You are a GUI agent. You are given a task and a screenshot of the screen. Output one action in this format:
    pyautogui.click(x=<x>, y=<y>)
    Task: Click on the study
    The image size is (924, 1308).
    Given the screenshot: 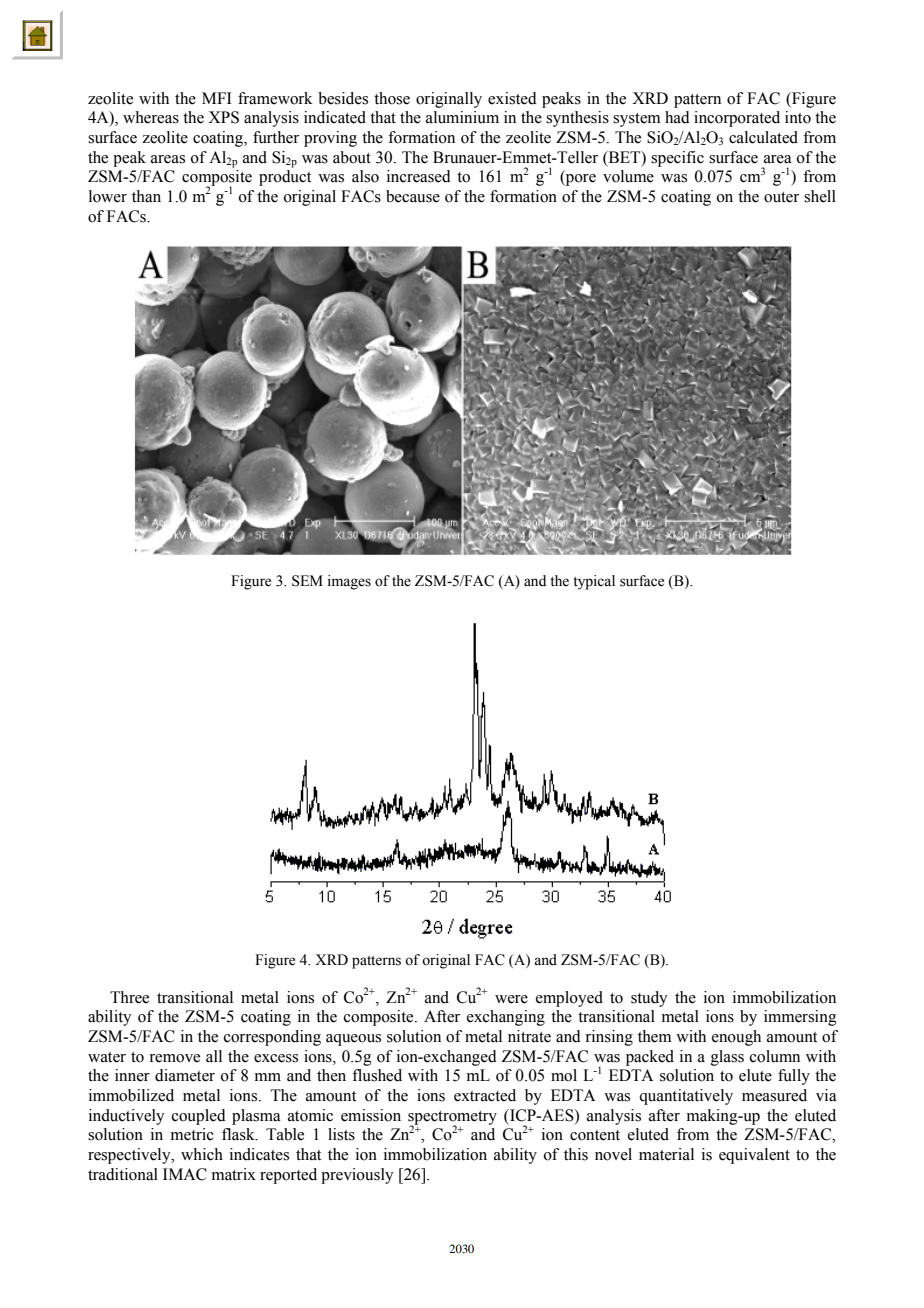 What is the action you would take?
    pyautogui.click(x=649, y=999)
